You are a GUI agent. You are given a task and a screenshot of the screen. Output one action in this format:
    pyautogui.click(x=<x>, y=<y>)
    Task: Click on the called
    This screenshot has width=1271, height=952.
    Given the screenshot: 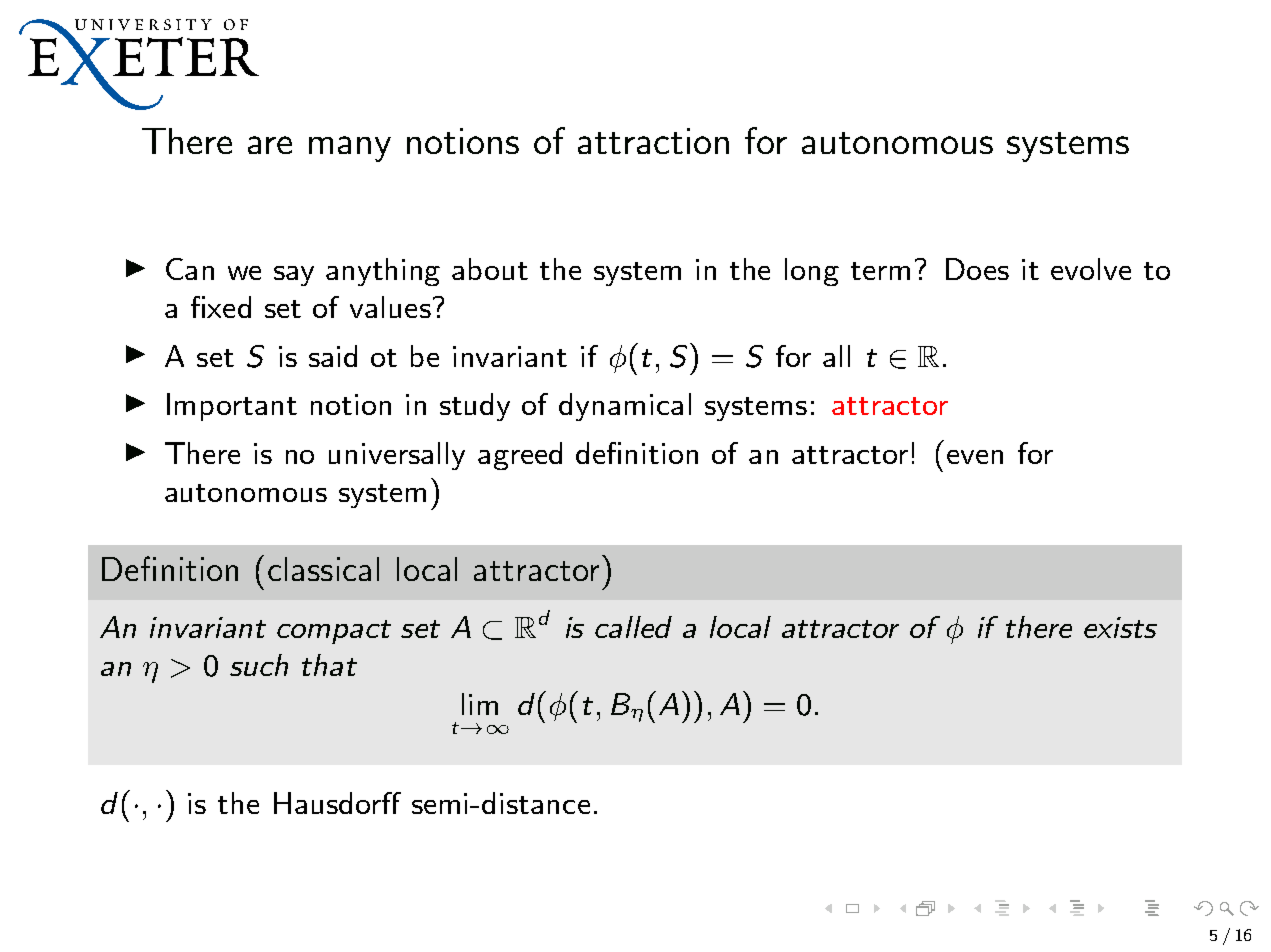 What is the action you would take?
    pyautogui.click(x=633, y=627)
